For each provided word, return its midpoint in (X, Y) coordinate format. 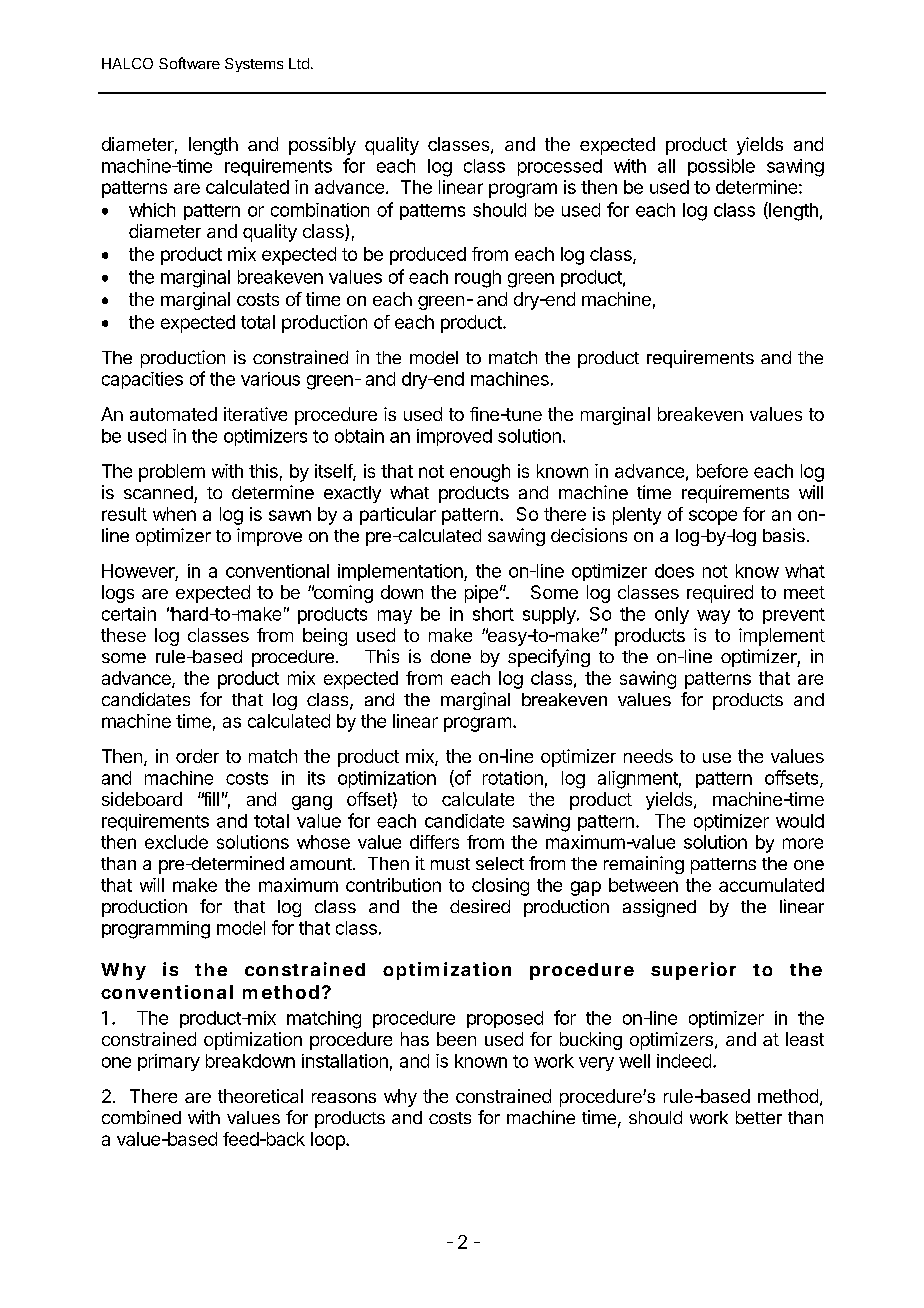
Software (189, 63)
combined (141, 1117)
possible (721, 167)
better (759, 1117)
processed (560, 167)
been (456, 1039)
